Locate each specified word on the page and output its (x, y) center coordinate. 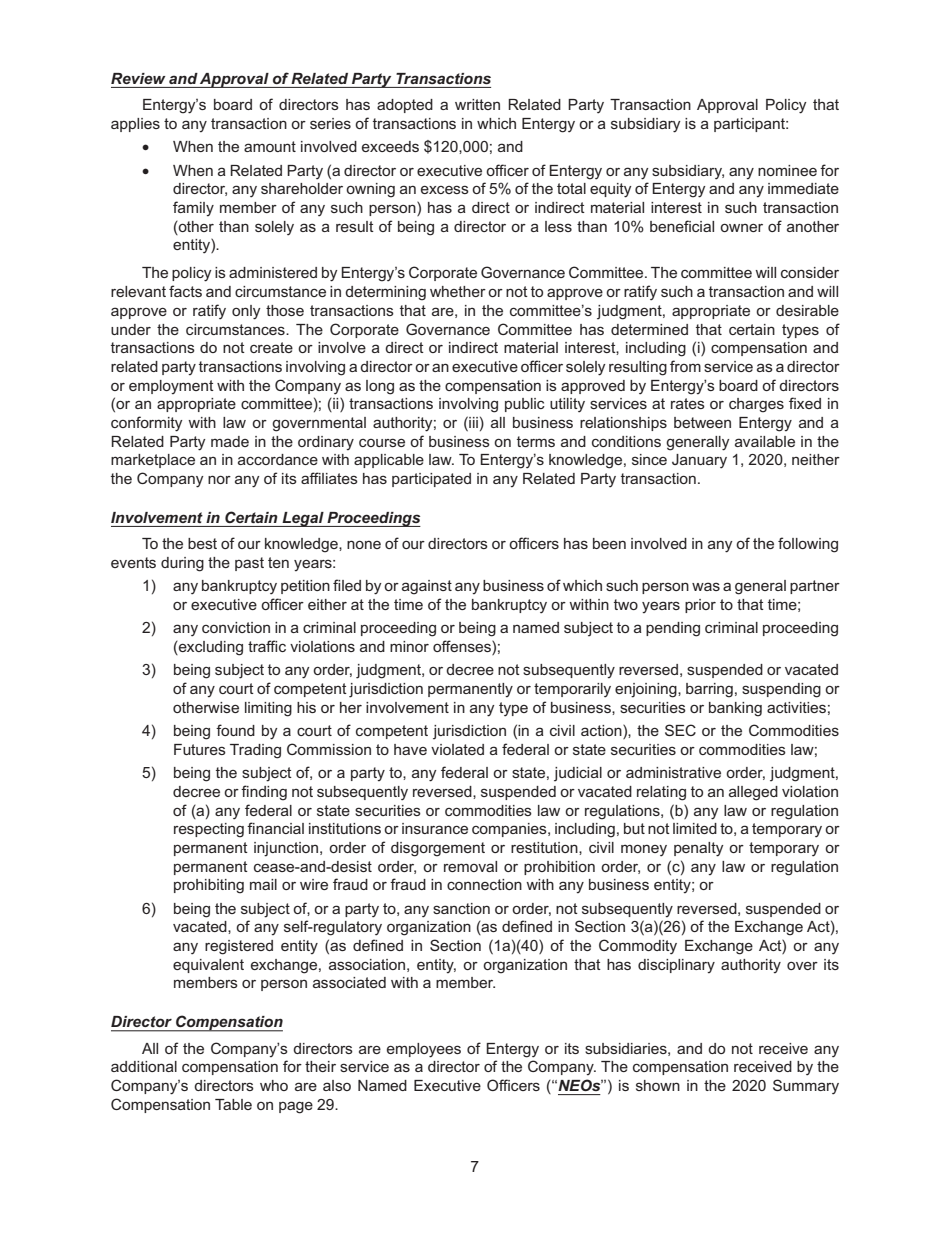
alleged (753, 793)
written (477, 104)
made (230, 441)
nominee (787, 170)
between (702, 422)
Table (233, 1104)
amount (270, 146)
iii (472, 422)
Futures (200, 749)
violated (457, 749)
